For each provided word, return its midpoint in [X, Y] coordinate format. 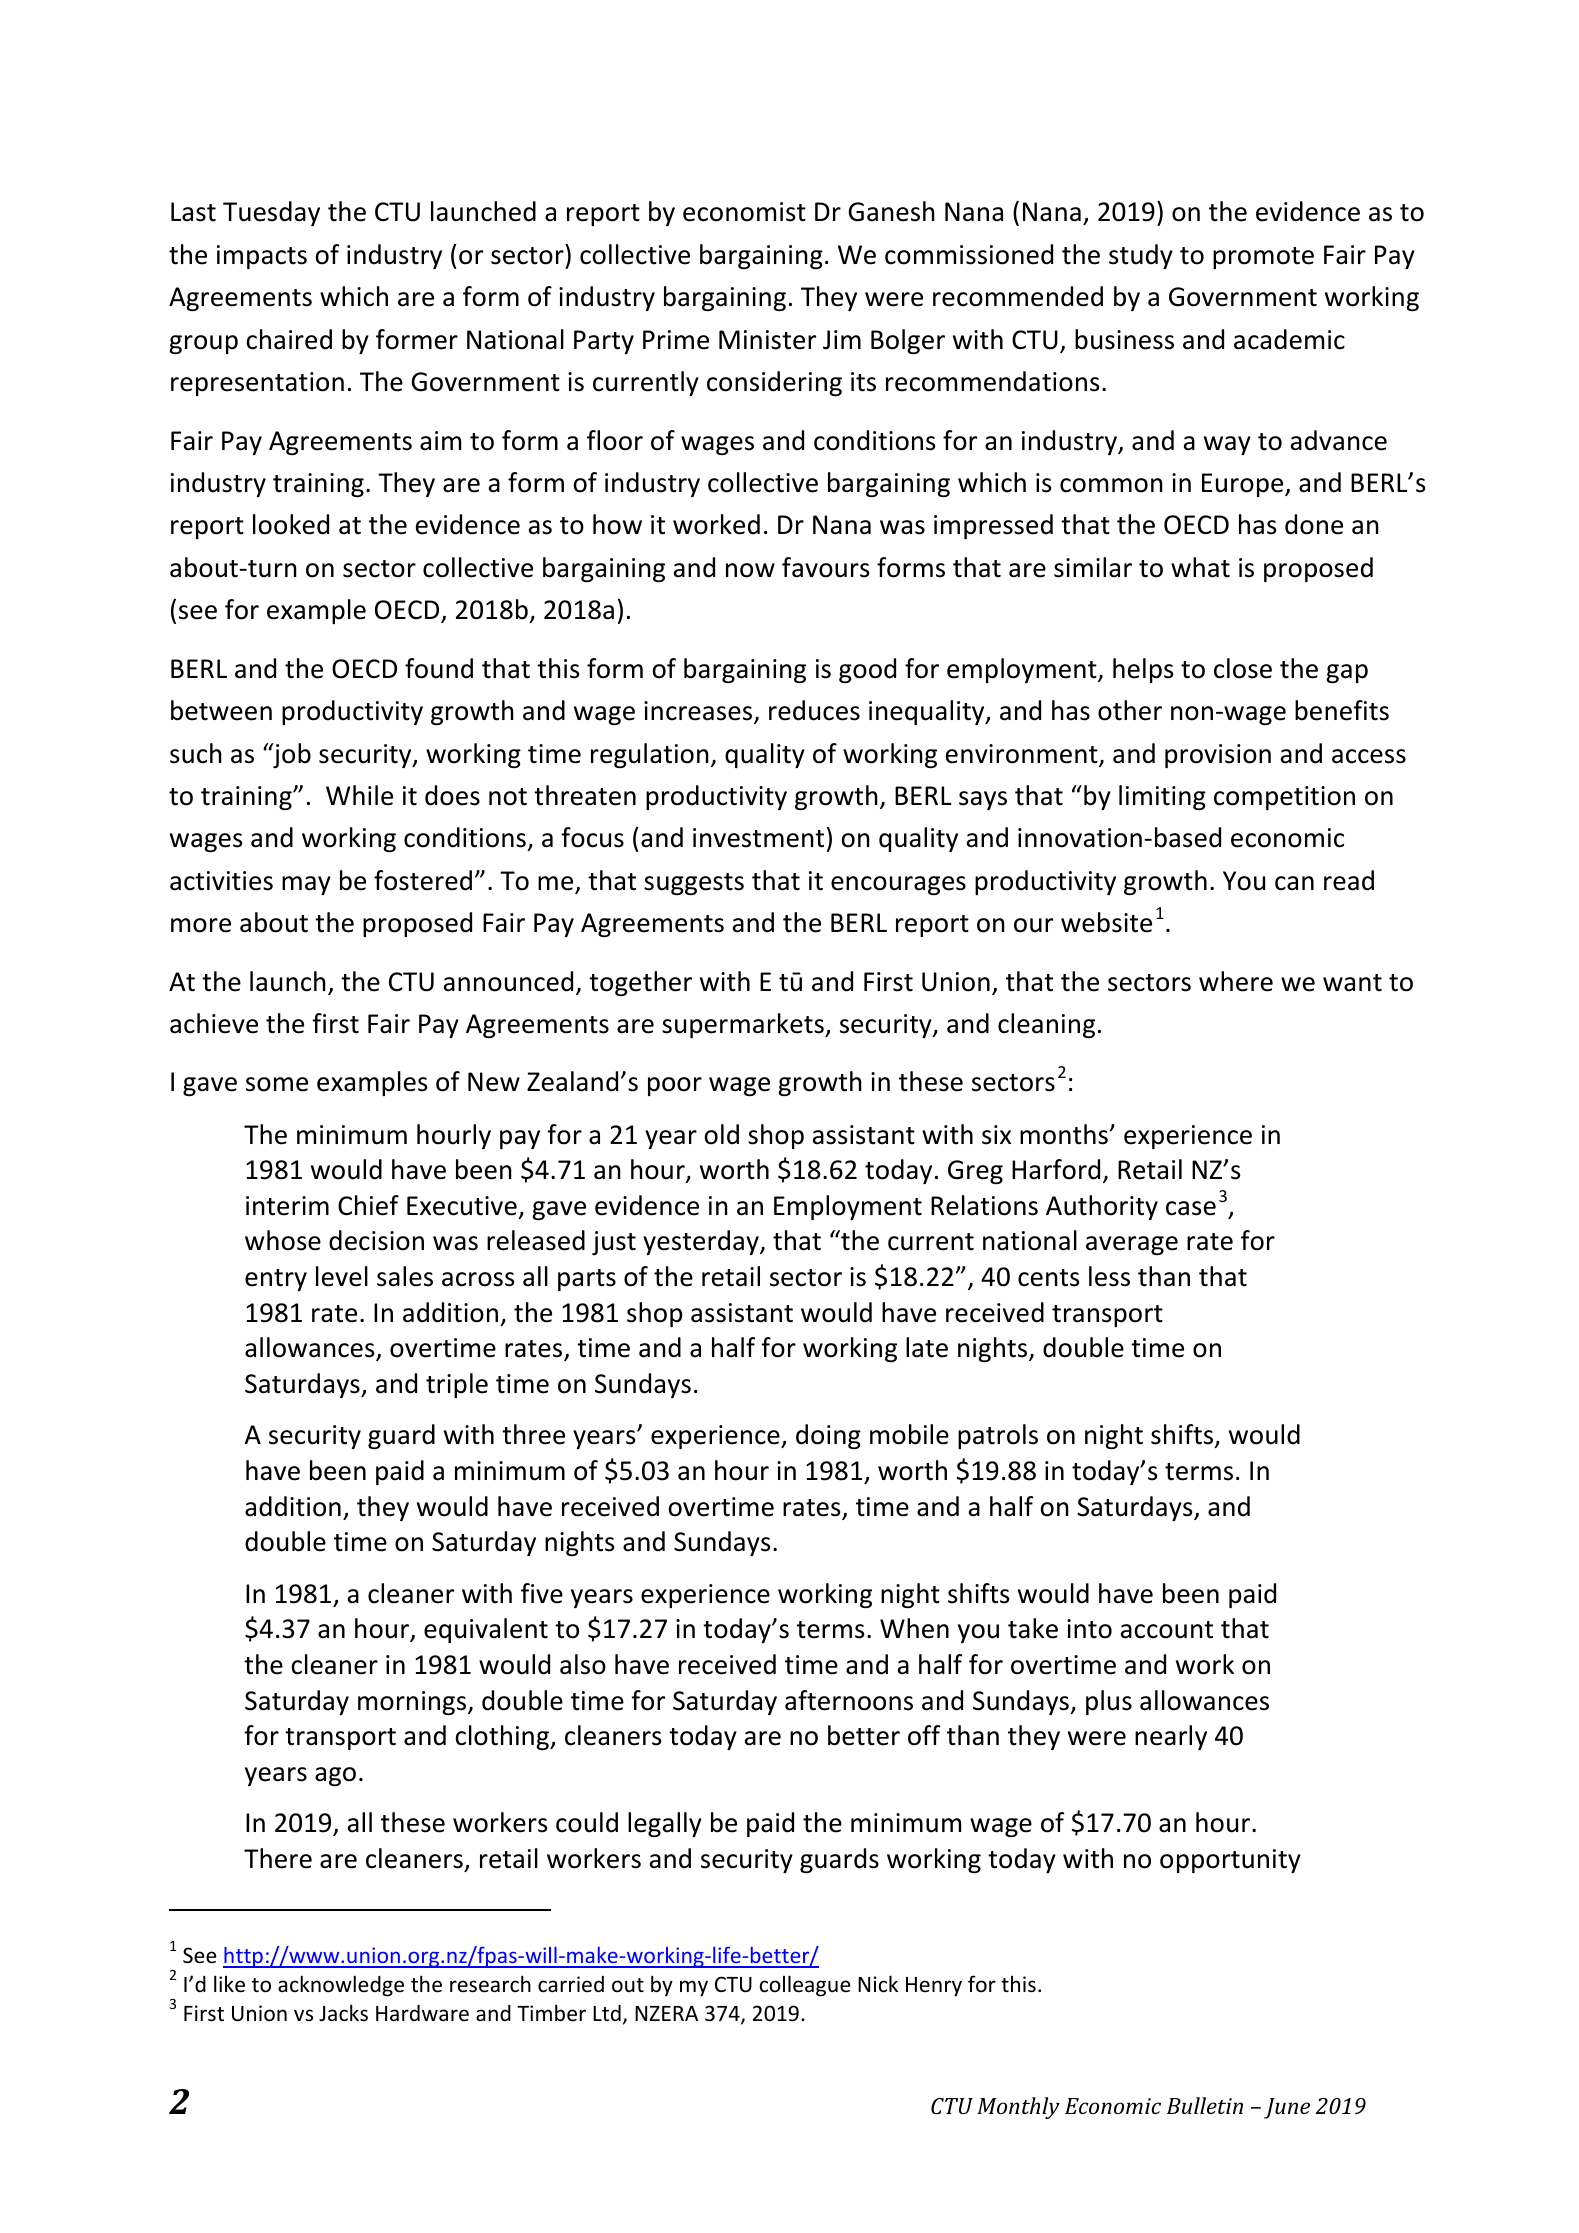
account [1167, 1630]
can [1294, 883]
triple [457, 1385]
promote [1263, 258]
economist [744, 212]
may [306, 885]
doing [828, 1436]
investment [758, 838]
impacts [262, 257]
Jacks [343, 2013]
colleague [805, 1986]
